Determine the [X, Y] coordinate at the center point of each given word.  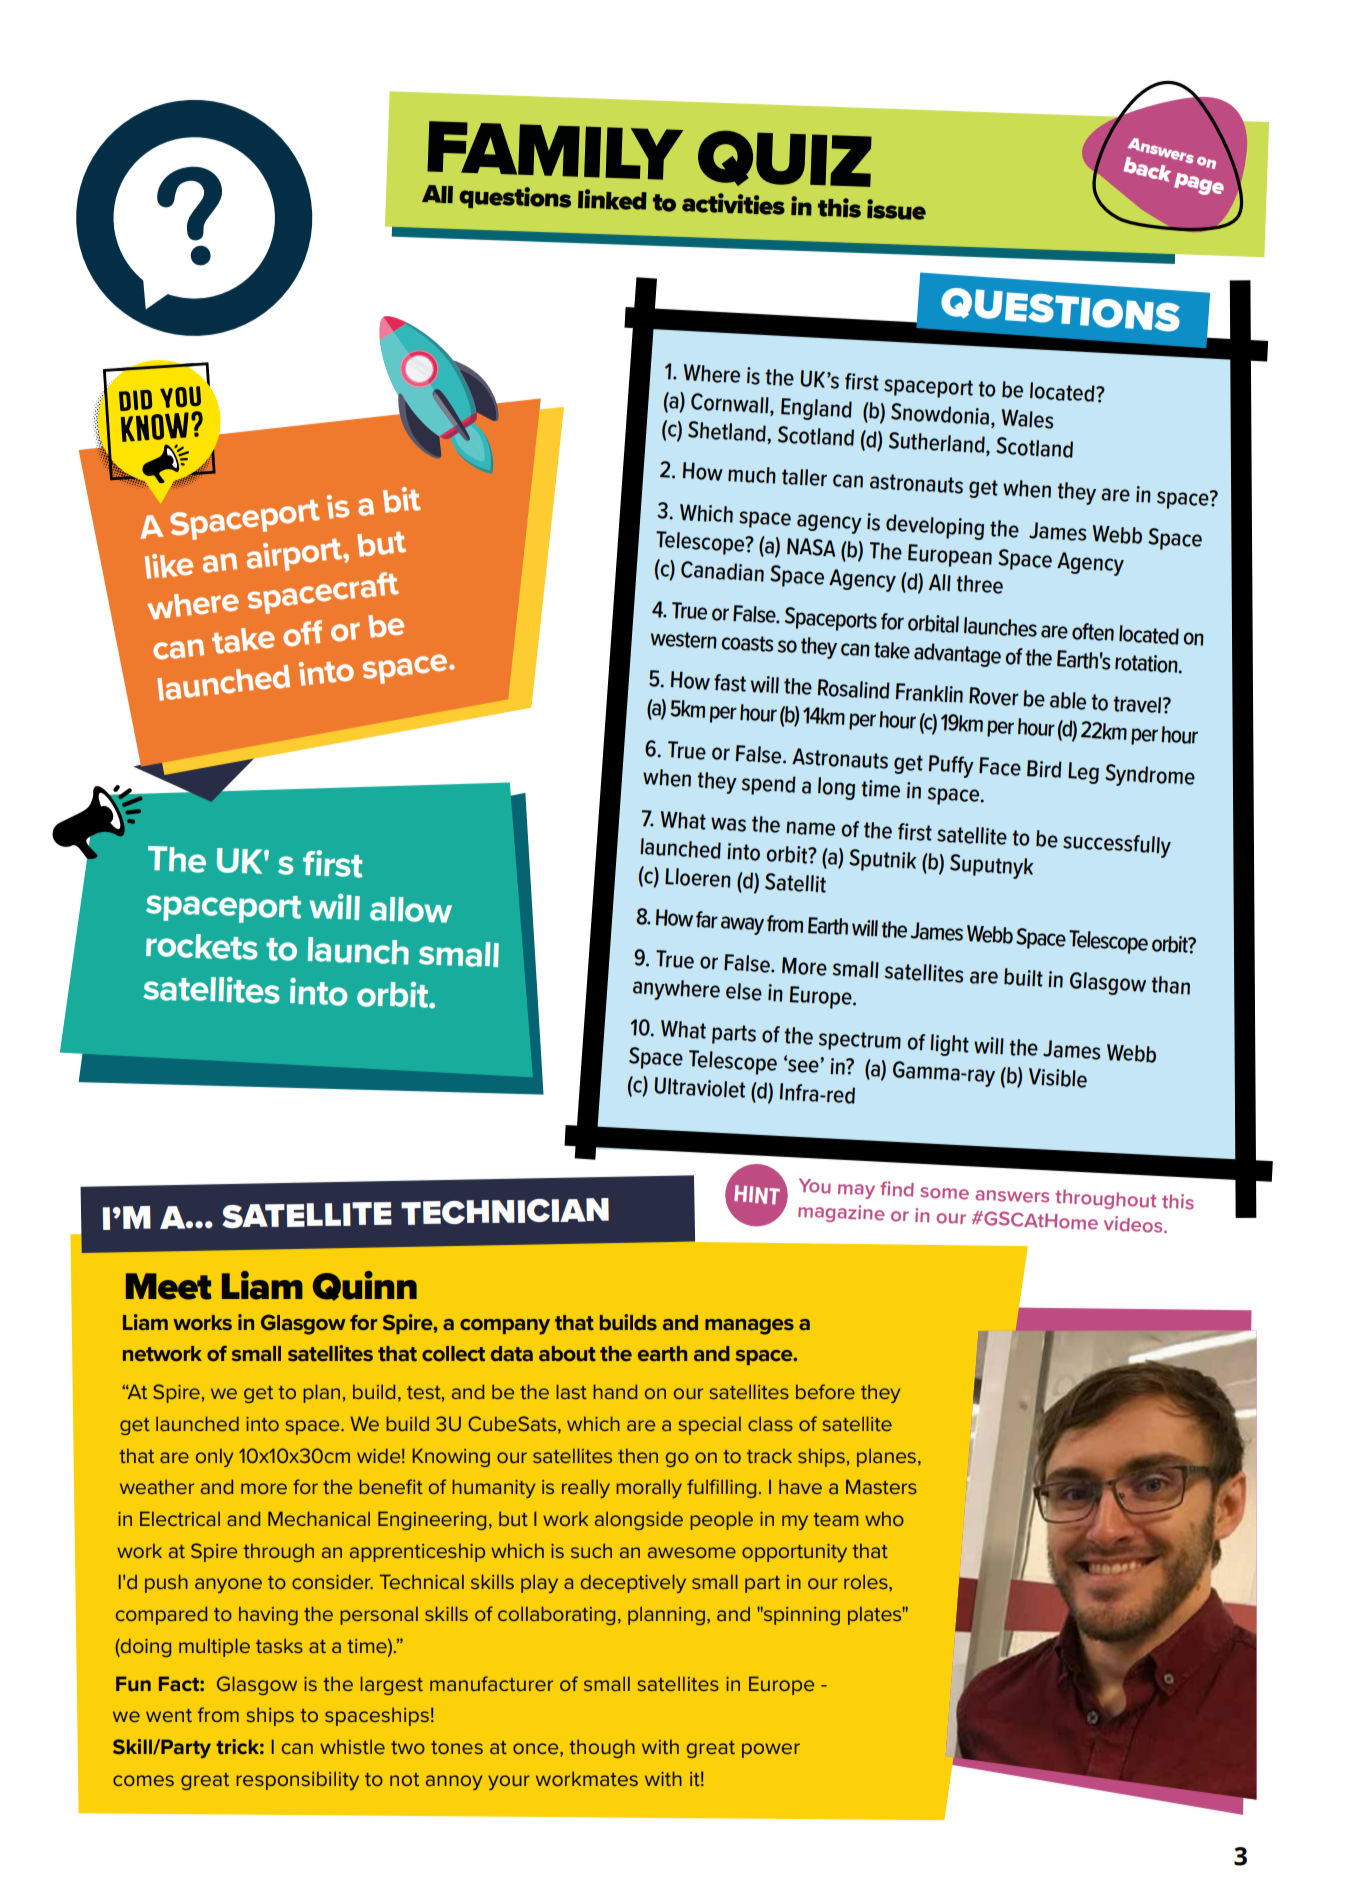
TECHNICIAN [505, 1211]
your [509, 1782]
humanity [494, 1488]
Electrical [180, 1518]
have [800, 1486]
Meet [169, 1286]
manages [749, 1327]
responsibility [298, 1780]
